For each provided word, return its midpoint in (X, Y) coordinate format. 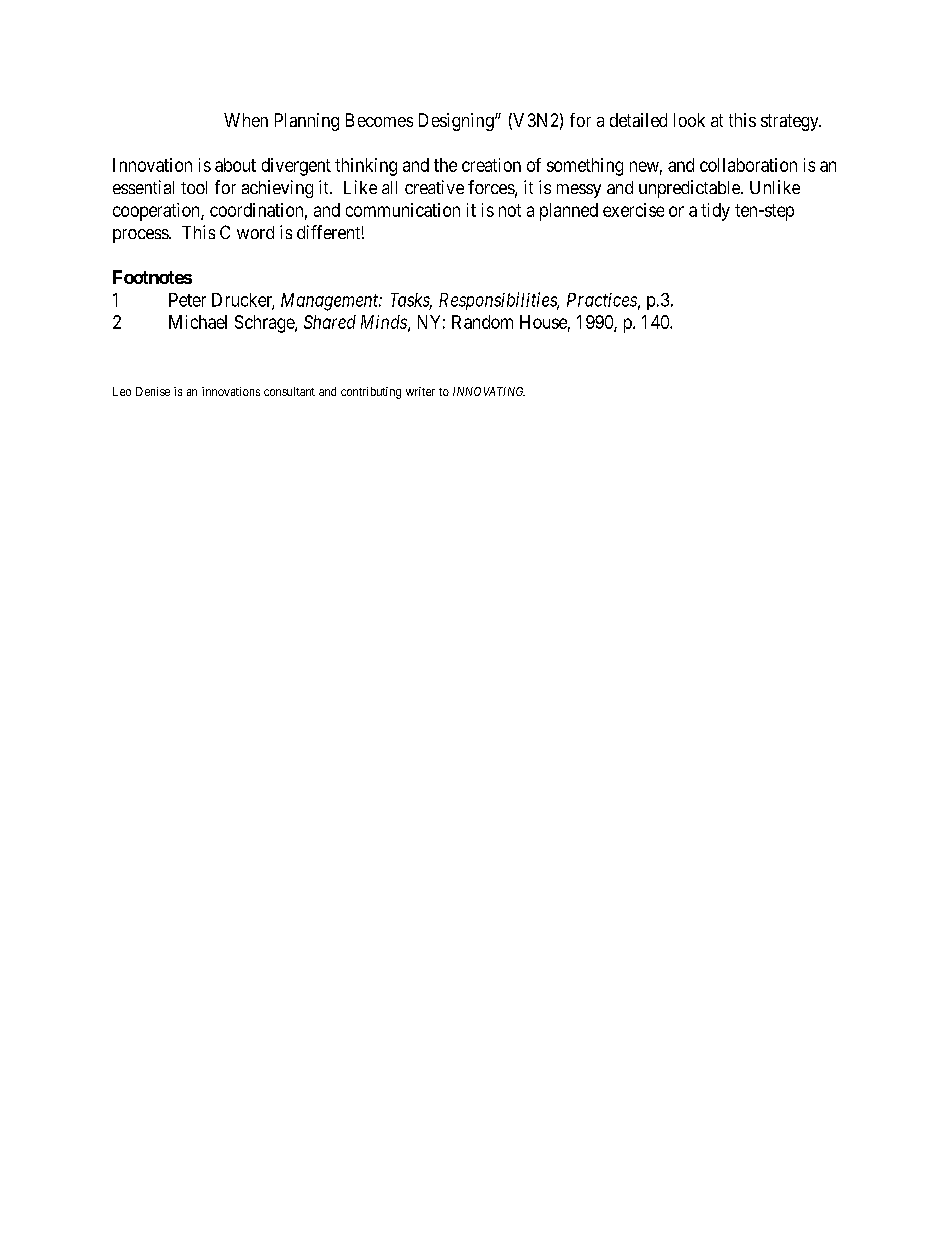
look (689, 120)
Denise (153, 391)
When (246, 120)
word (255, 232)
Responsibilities (499, 301)
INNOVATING (489, 391)
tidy (715, 212)
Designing (457, 122)
